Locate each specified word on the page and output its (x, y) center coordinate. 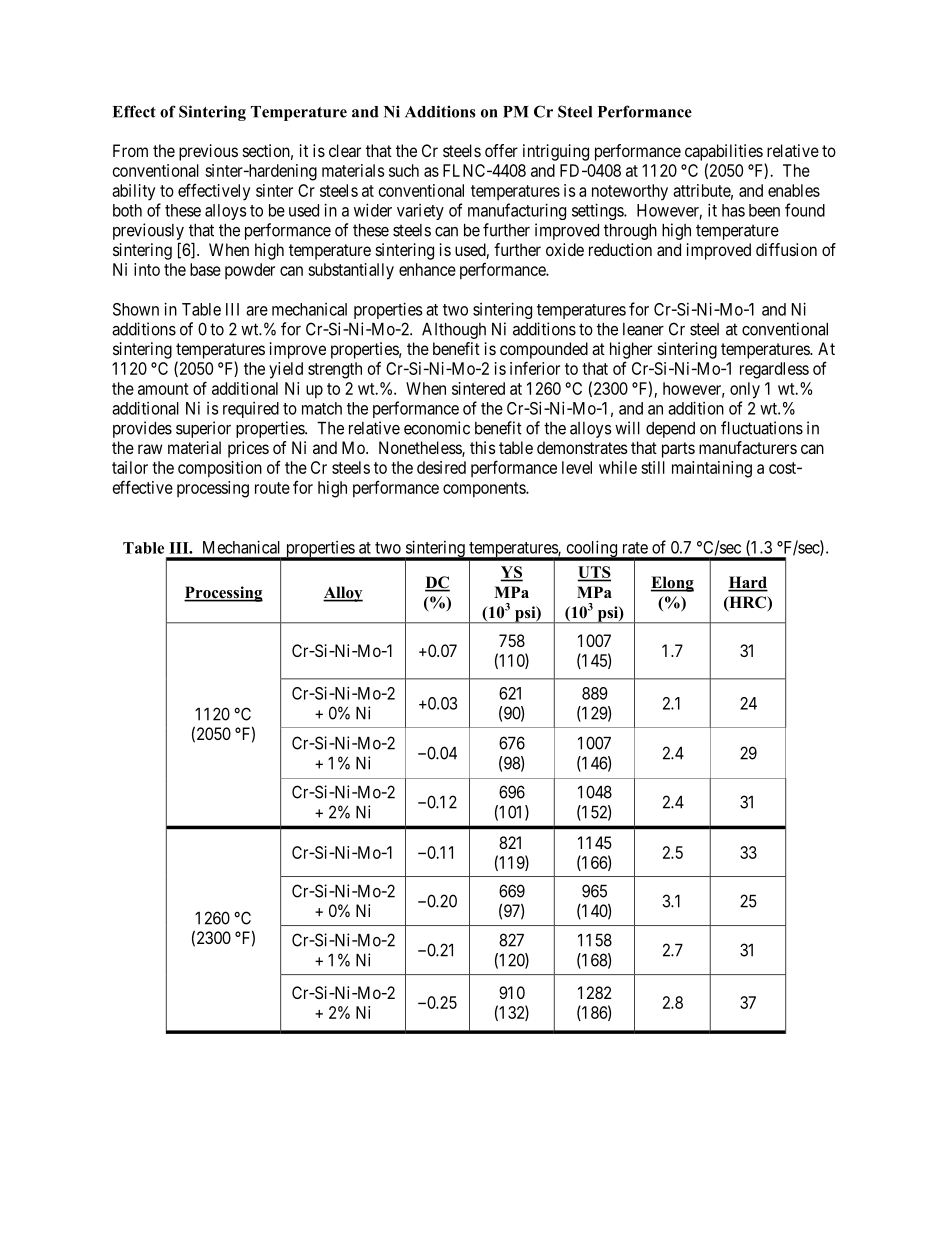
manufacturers (748, 447)
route (272, 488)
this (483, 447)
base (205, 269)
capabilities (724, 152)
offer (501, 150)
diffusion (786, 249)
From (130, 150)
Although (454, 331)
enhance (427, 269)
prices (248, 449)
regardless (774, 370)
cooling (591, 550)
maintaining (712, 469)
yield (286, 370)
